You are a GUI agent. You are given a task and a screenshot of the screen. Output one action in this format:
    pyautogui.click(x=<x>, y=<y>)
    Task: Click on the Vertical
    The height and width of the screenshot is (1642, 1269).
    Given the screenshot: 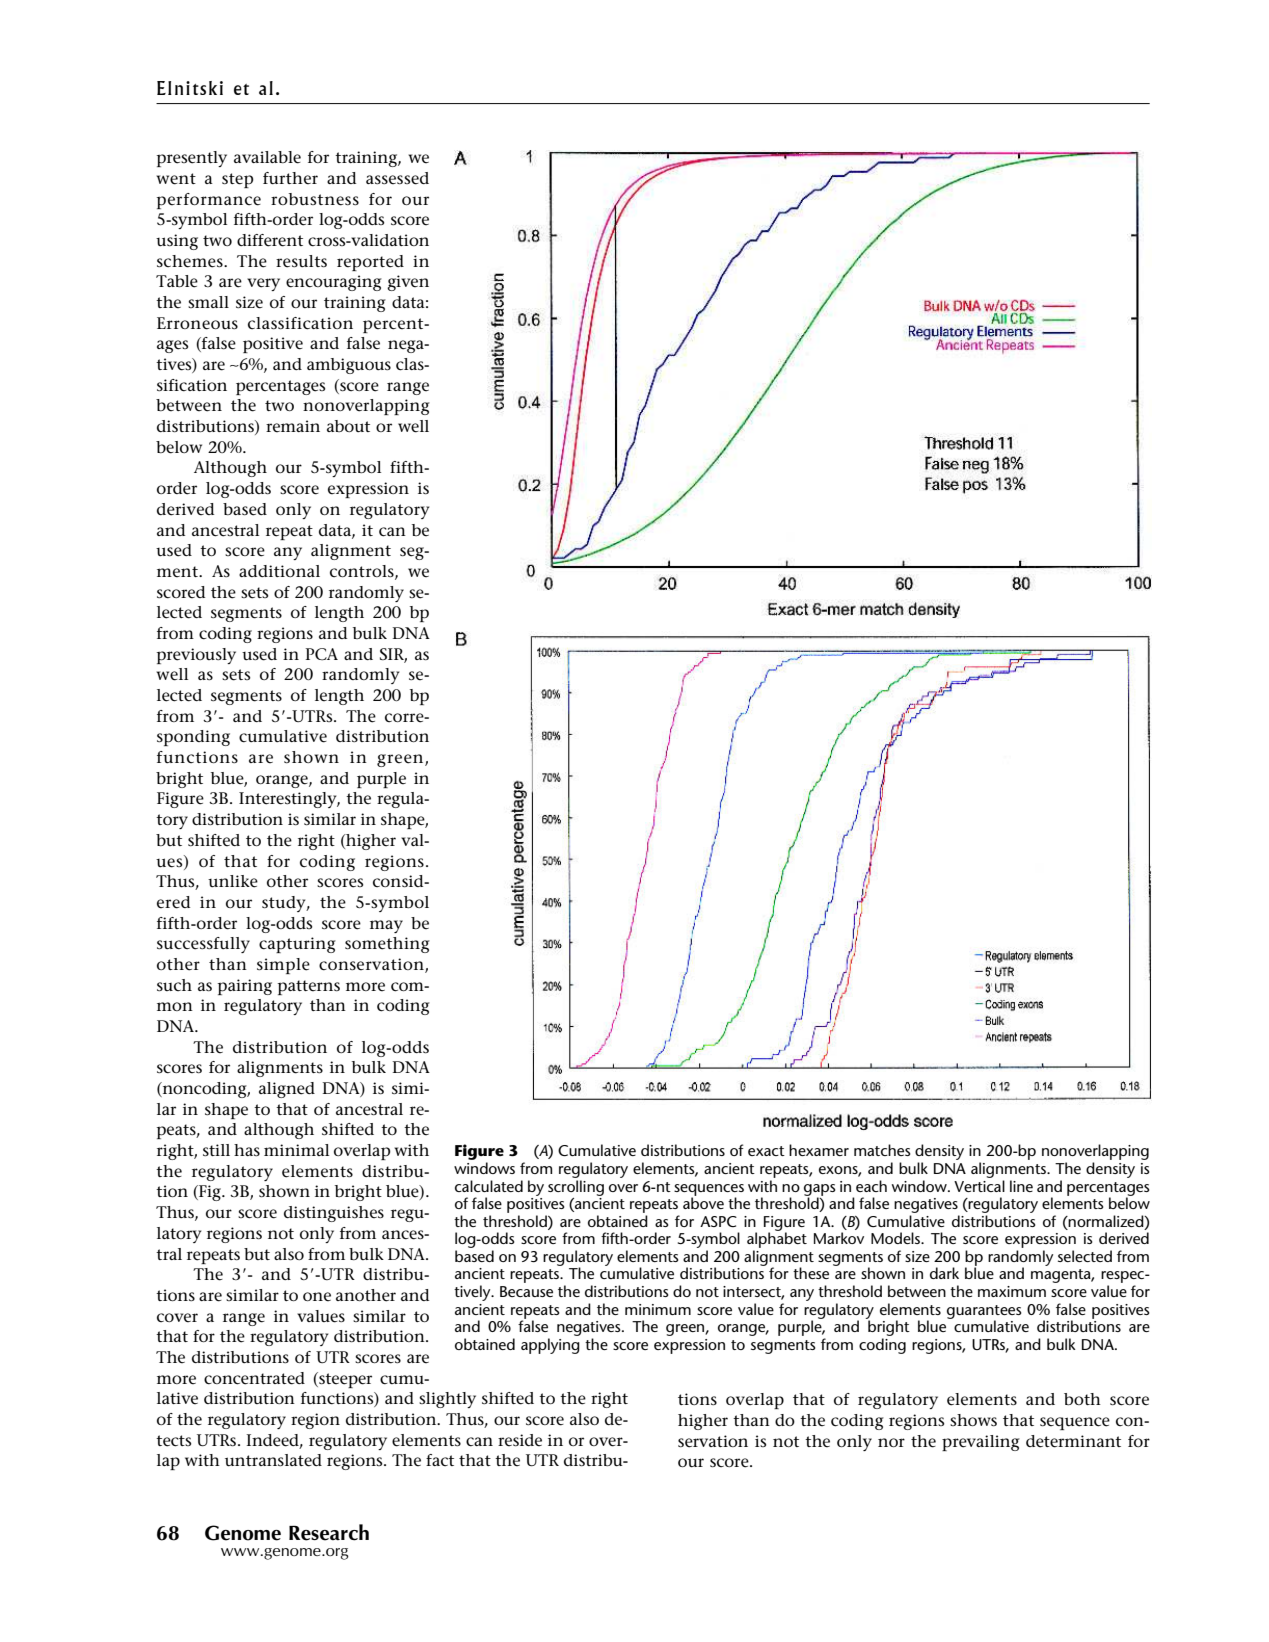 What is the action you would take?
    pyautogui.click(x=979, y=1186)
